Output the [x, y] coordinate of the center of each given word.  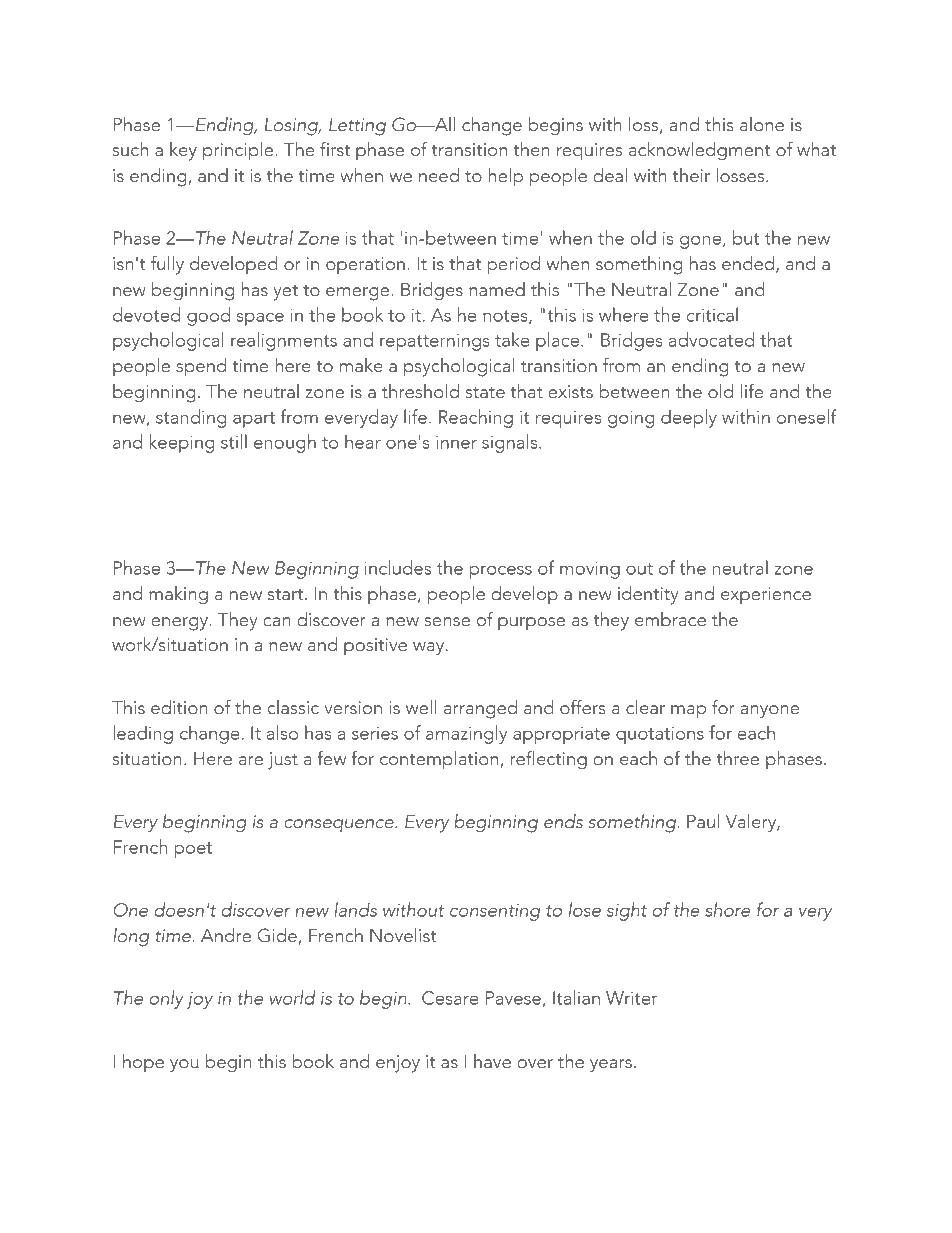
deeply [689, 418]
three [738, 758]
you [184, 1066]
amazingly [466, 734]
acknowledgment [700, 151]
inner [456, 442]
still [234, 441]
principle [239, 151]
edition [179, 707]
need [439, 175]
